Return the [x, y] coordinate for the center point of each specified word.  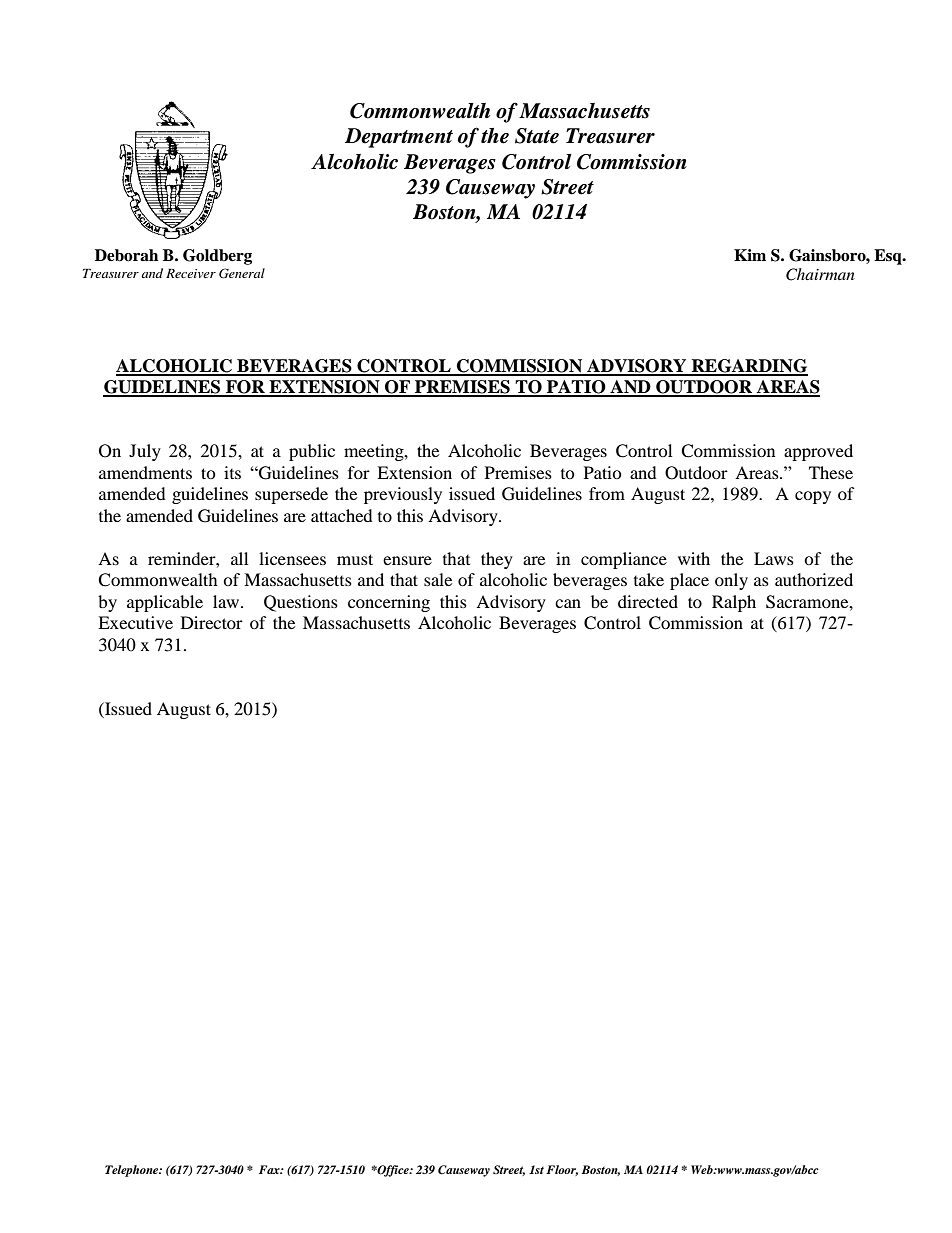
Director [212, 622]
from [607, 493]
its [232, 472]
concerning [389, 603]
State [537, 136]
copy [813, 497]
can [568, 603]
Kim [750, 255]
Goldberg [217, 257]
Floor [562, 1170]
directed [648, 601]
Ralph [734, 603]
